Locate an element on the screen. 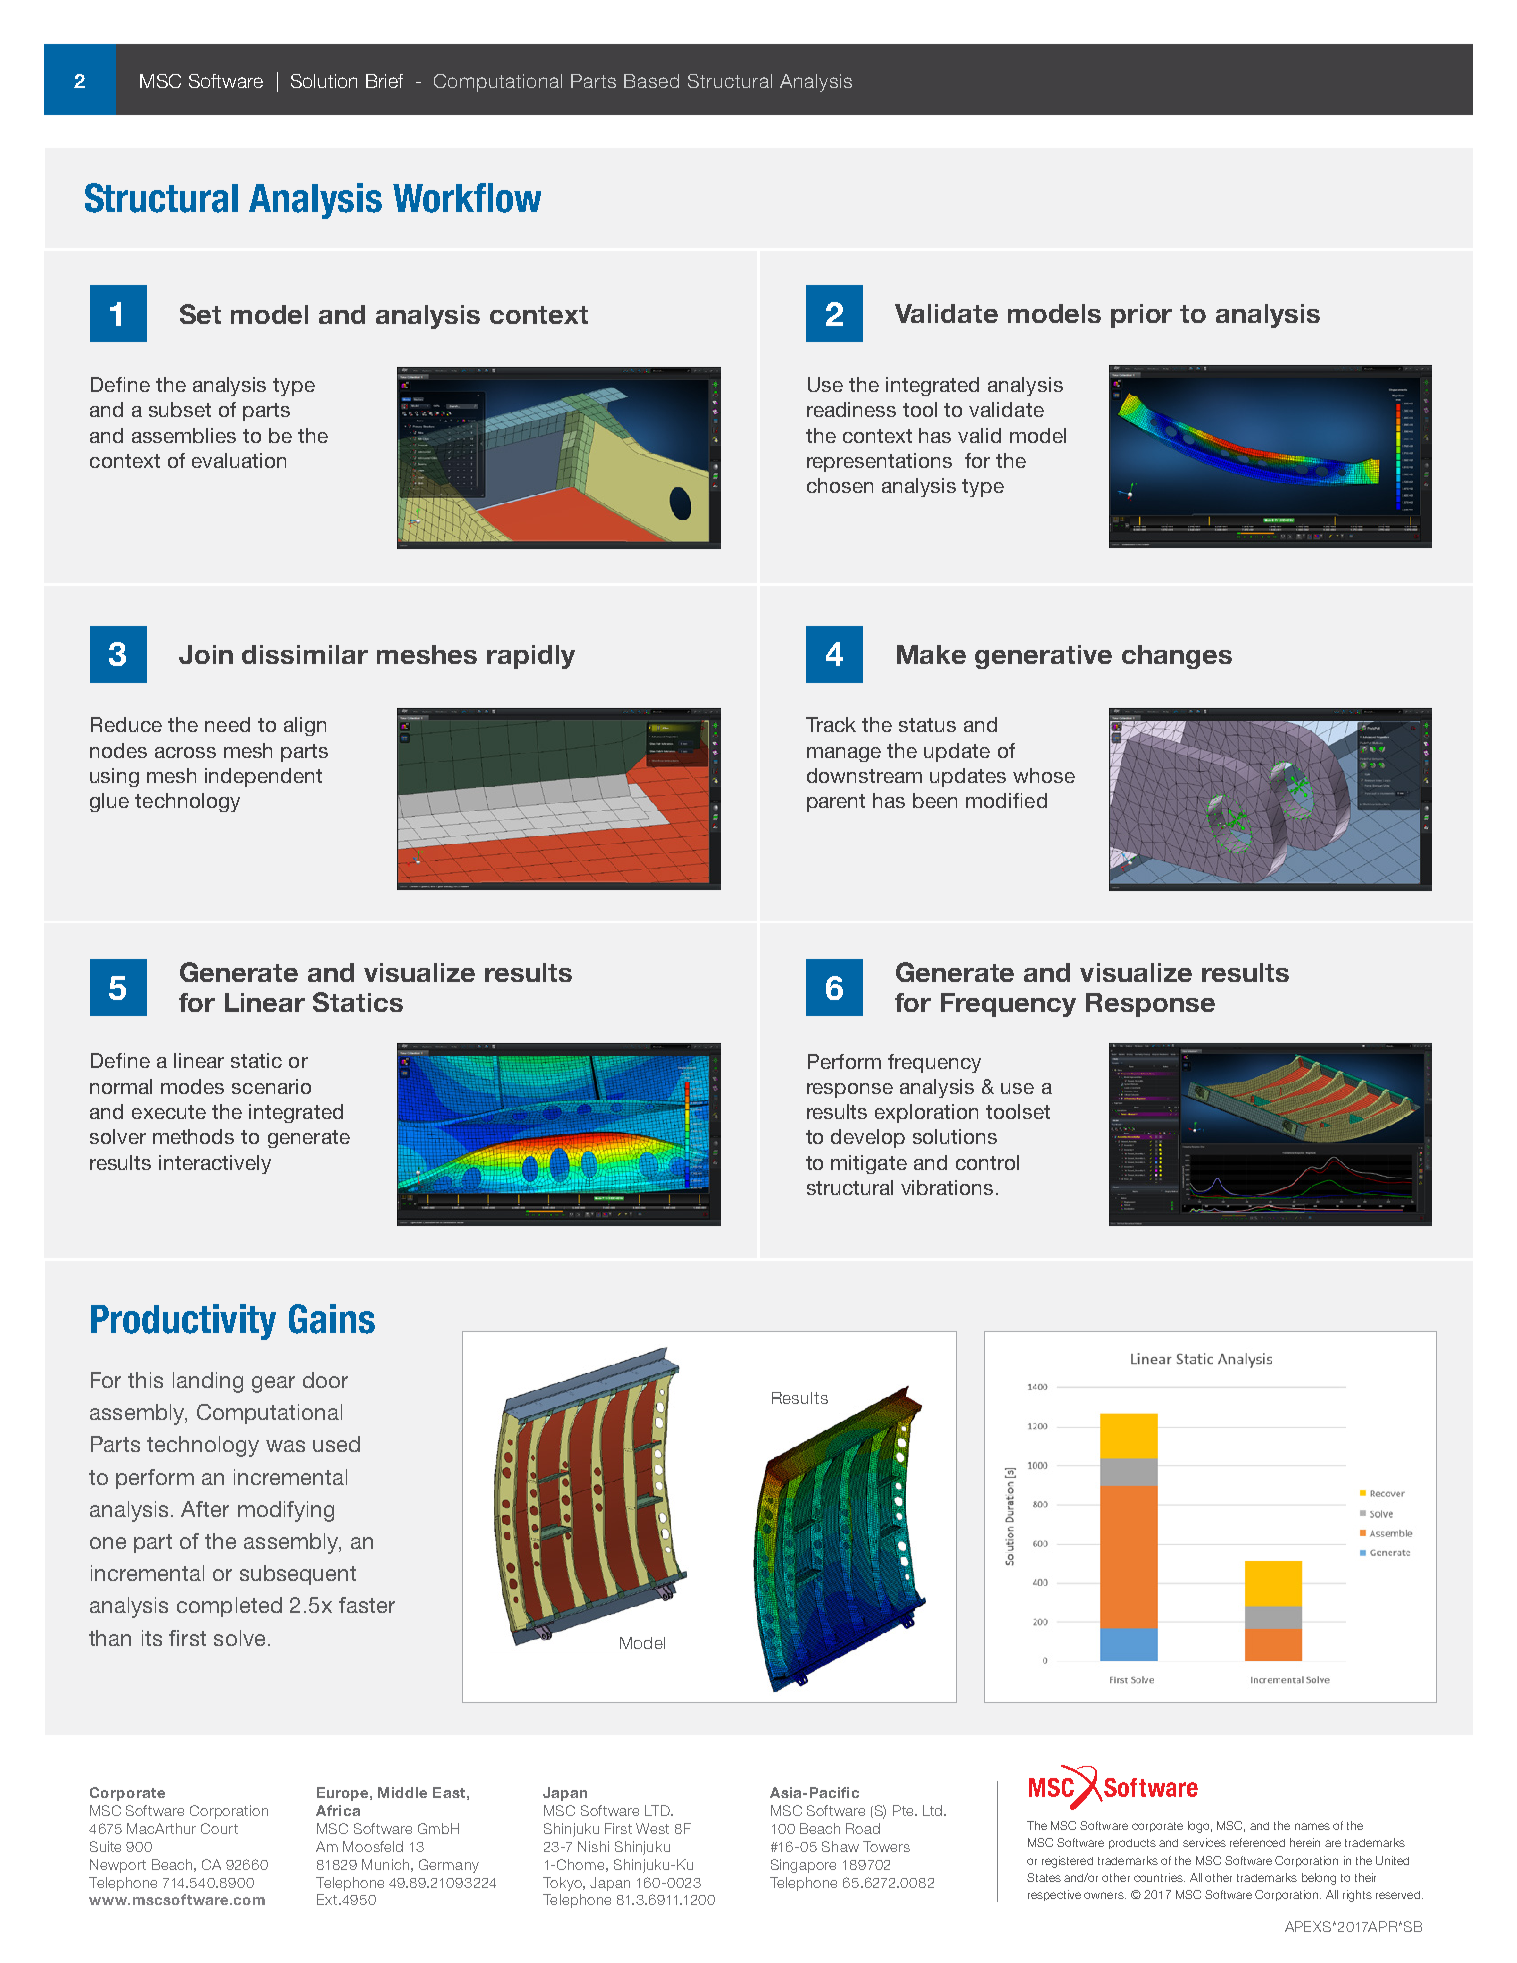 This screenshot has width=1517, height=1963. need is located at coordinates (227, 724).
